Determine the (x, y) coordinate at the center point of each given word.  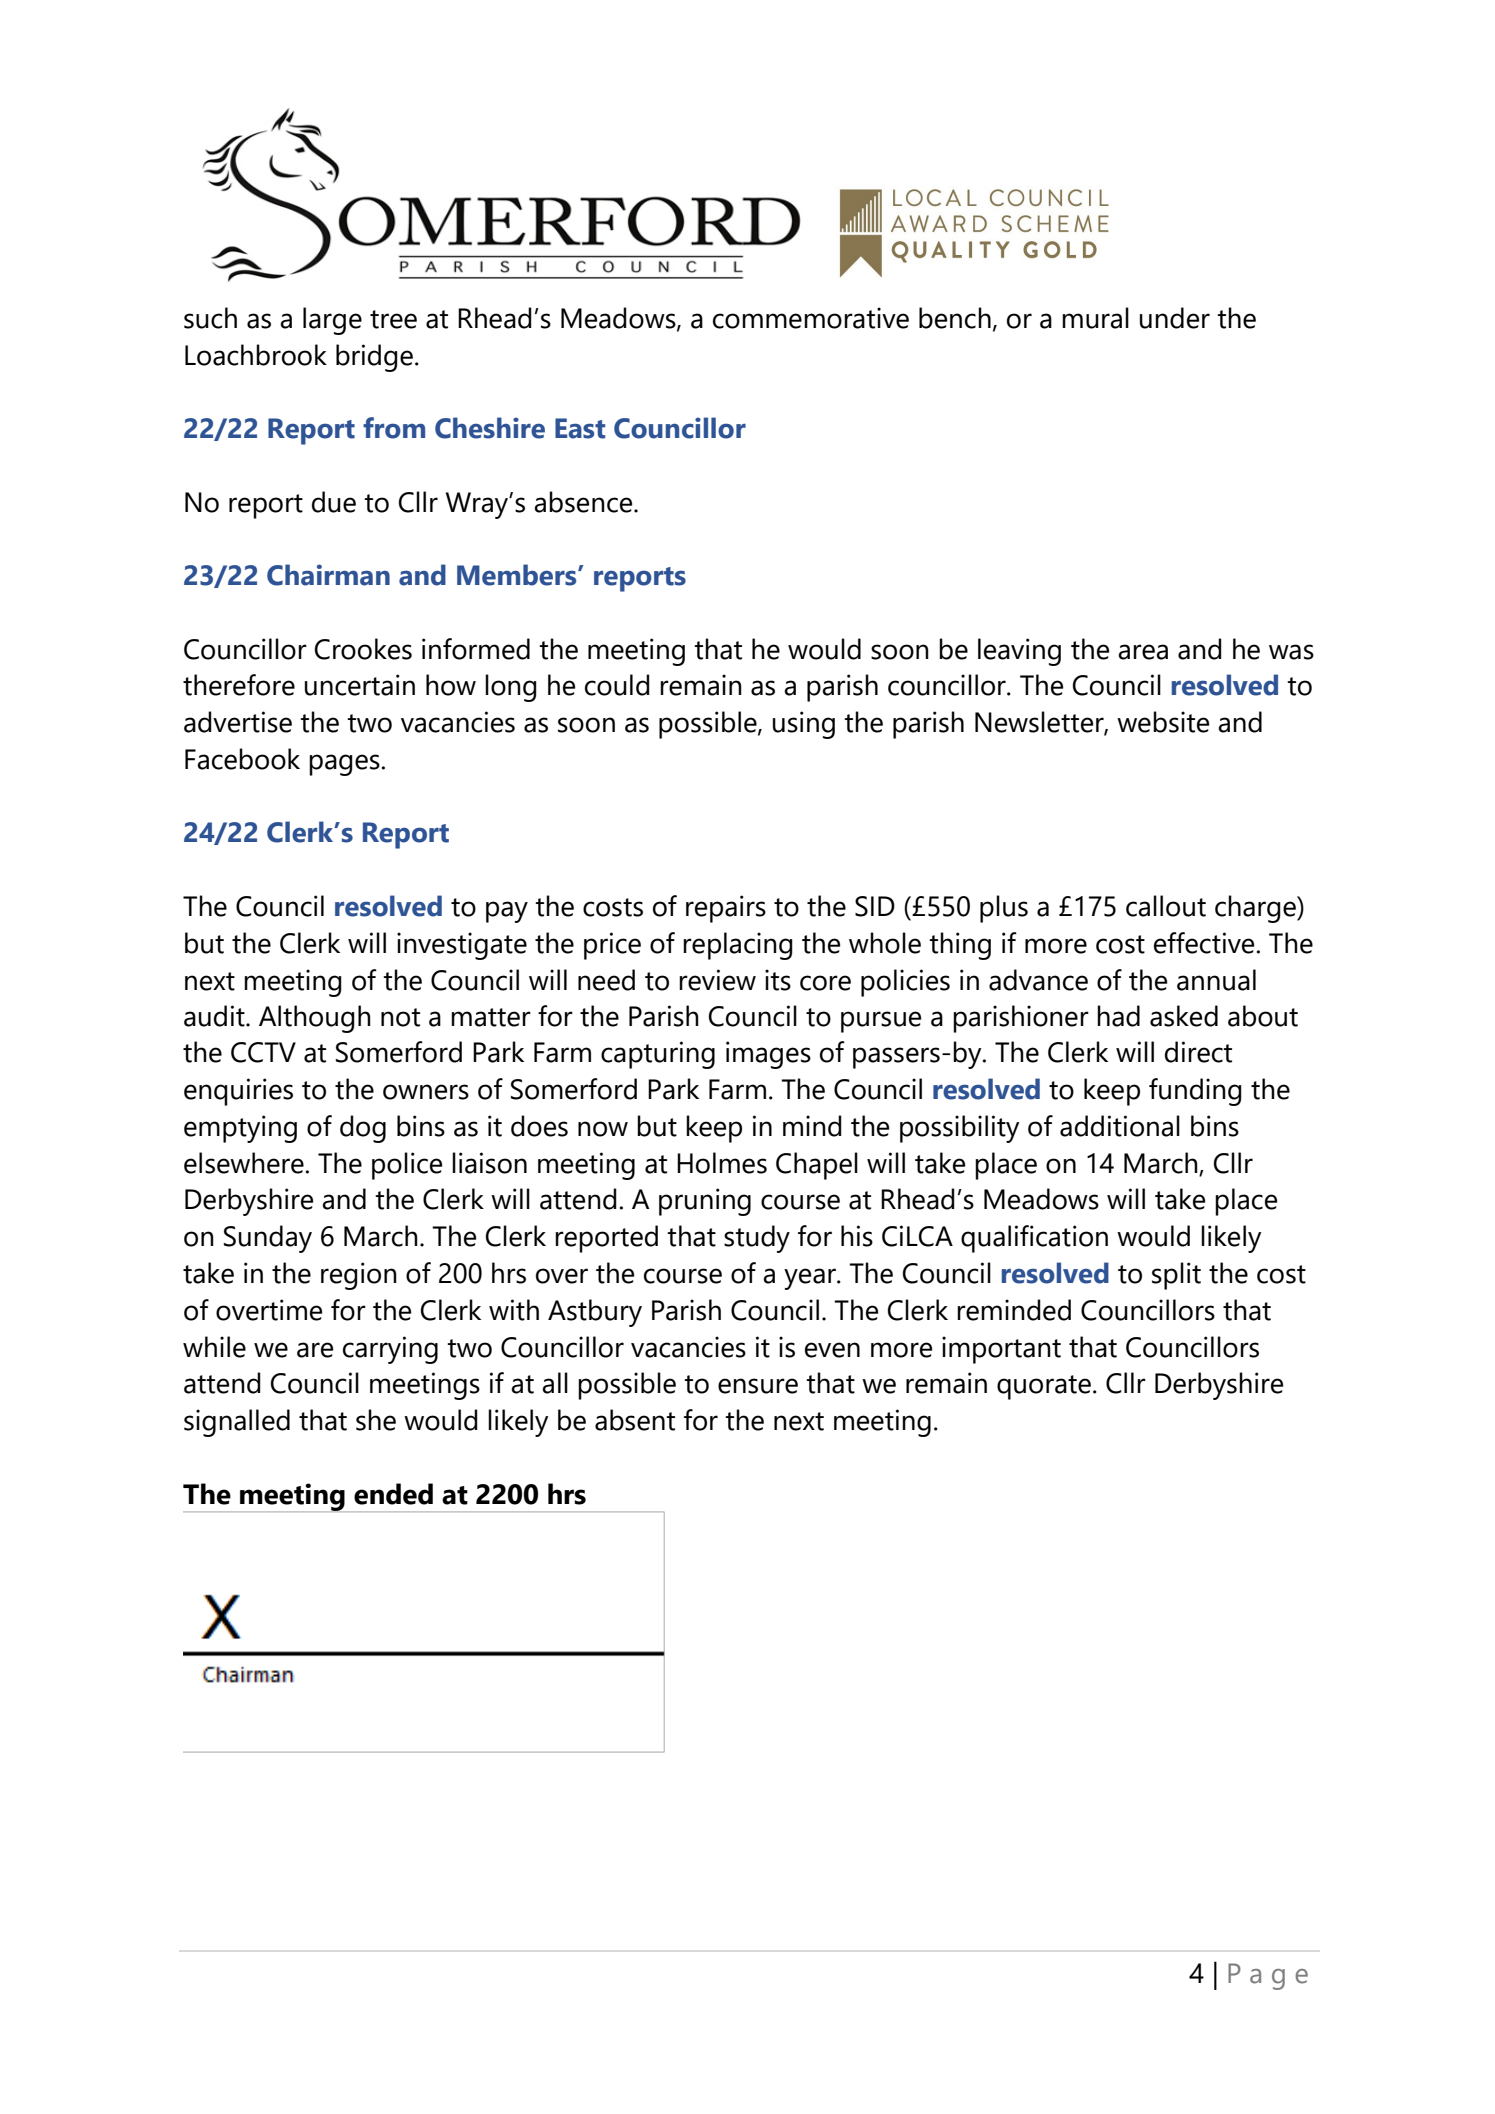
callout (1166, 906)
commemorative (811, 318)
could (617, 685)
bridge (374, 358)
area (1143, 652)
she (376, 1420)
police (407, 1166)
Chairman (328, 575)
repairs (726, 909)
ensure (758, 1386)
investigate (462, 946)
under (1175, 318)
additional (1120, 1126)
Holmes (722, 1163)
